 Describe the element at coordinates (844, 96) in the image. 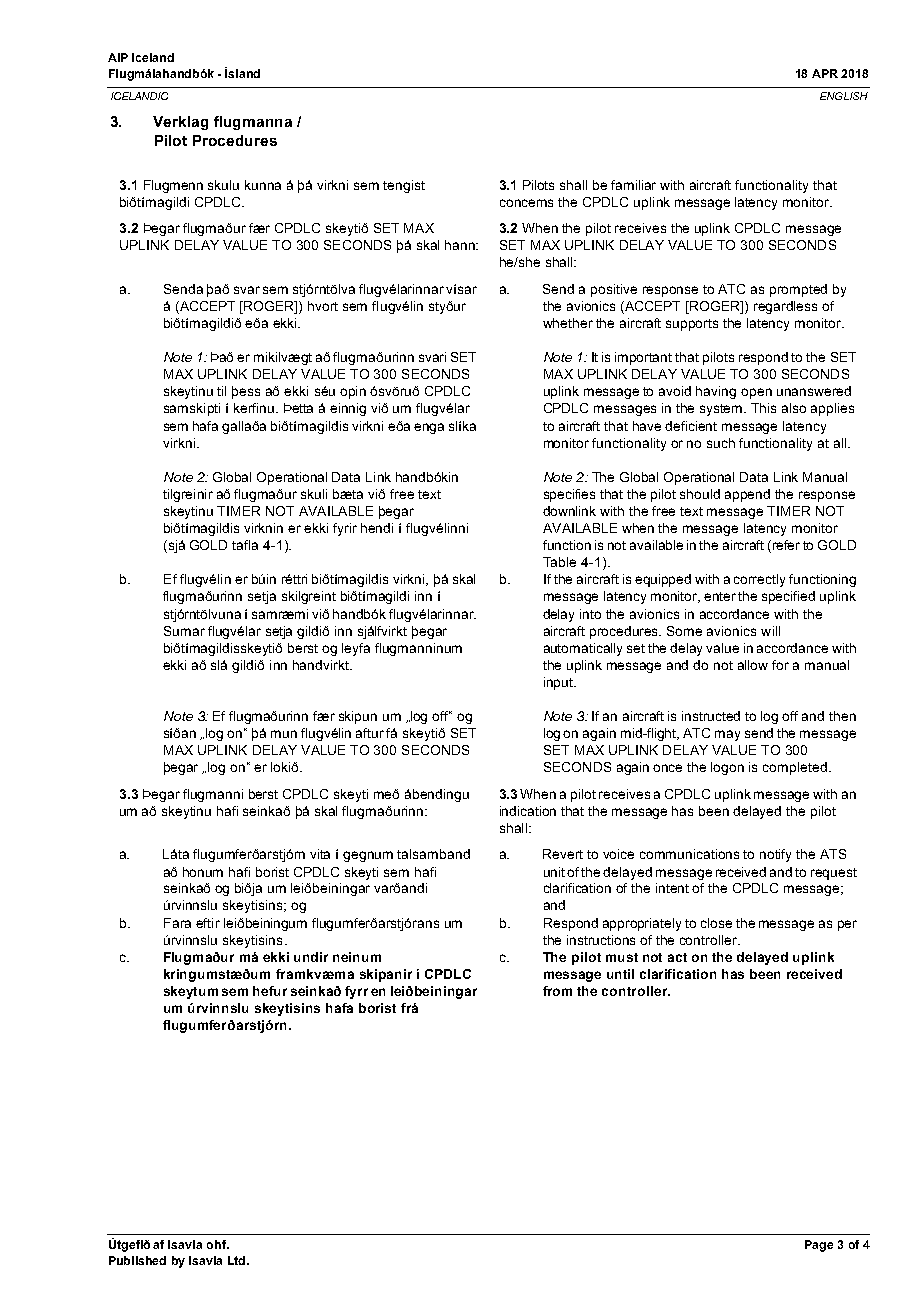

I see `ENGLISH` at that location.
